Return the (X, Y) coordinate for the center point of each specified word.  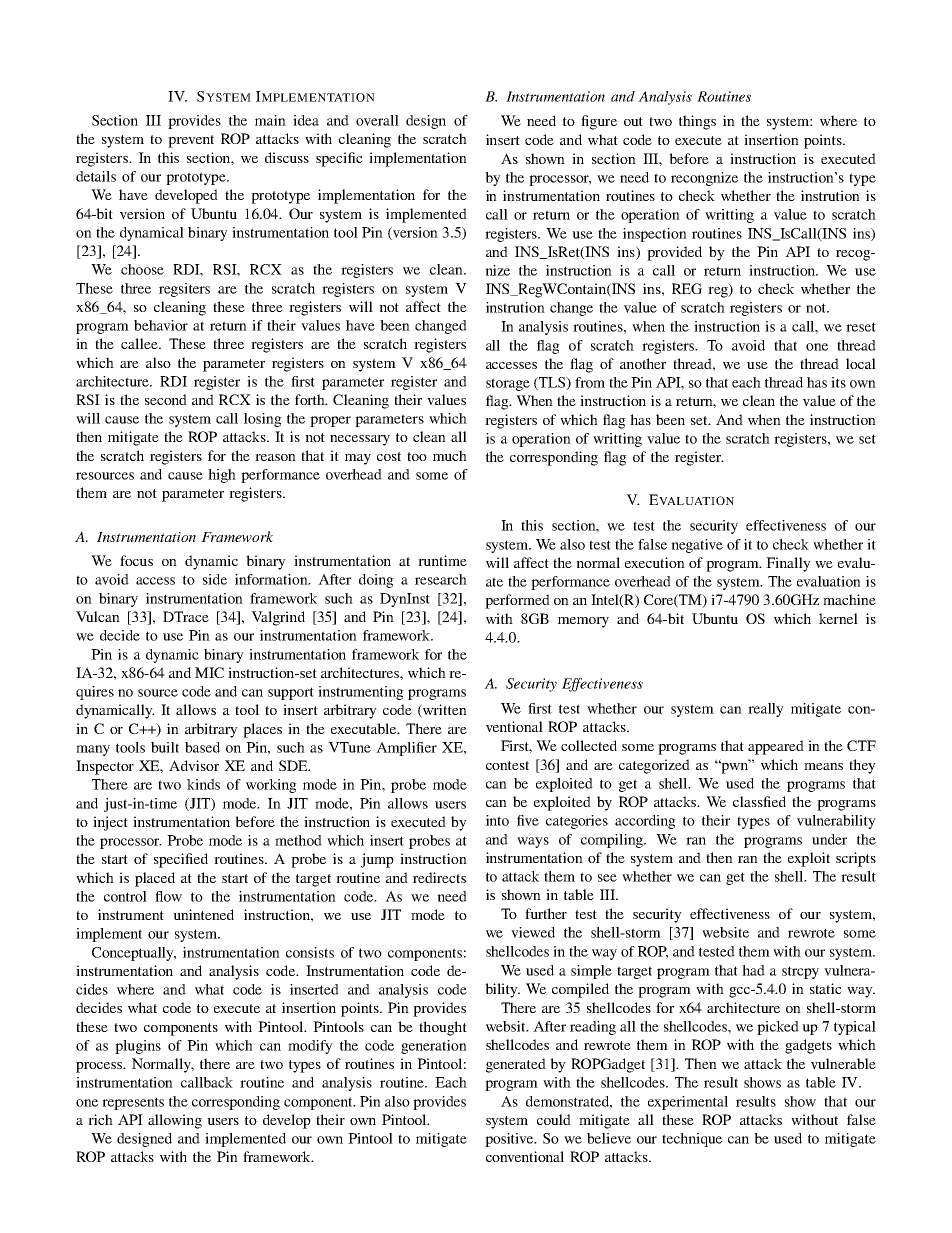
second (166, 399)
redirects (439, 877)
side (215, 579)
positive (510, 1140)
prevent (191, 141)
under (829, 839)
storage (508, 384)
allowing (175, 1121)
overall (377, 120)
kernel (838, 618)
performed (517, 601)
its (838, 382)
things (697, 122)
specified (181, 860)
